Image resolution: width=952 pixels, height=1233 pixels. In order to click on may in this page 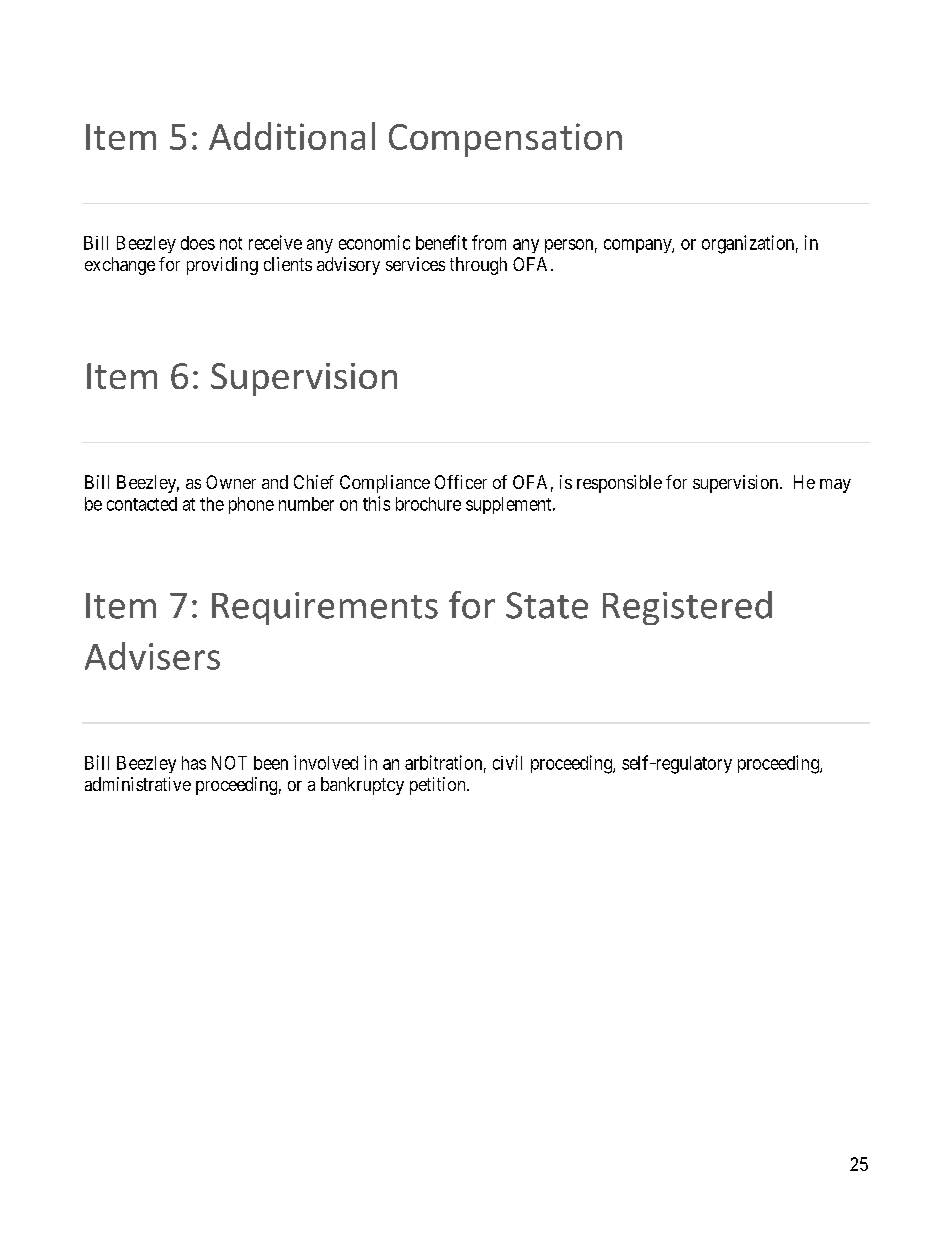, I will do `click(835, 486)`.
